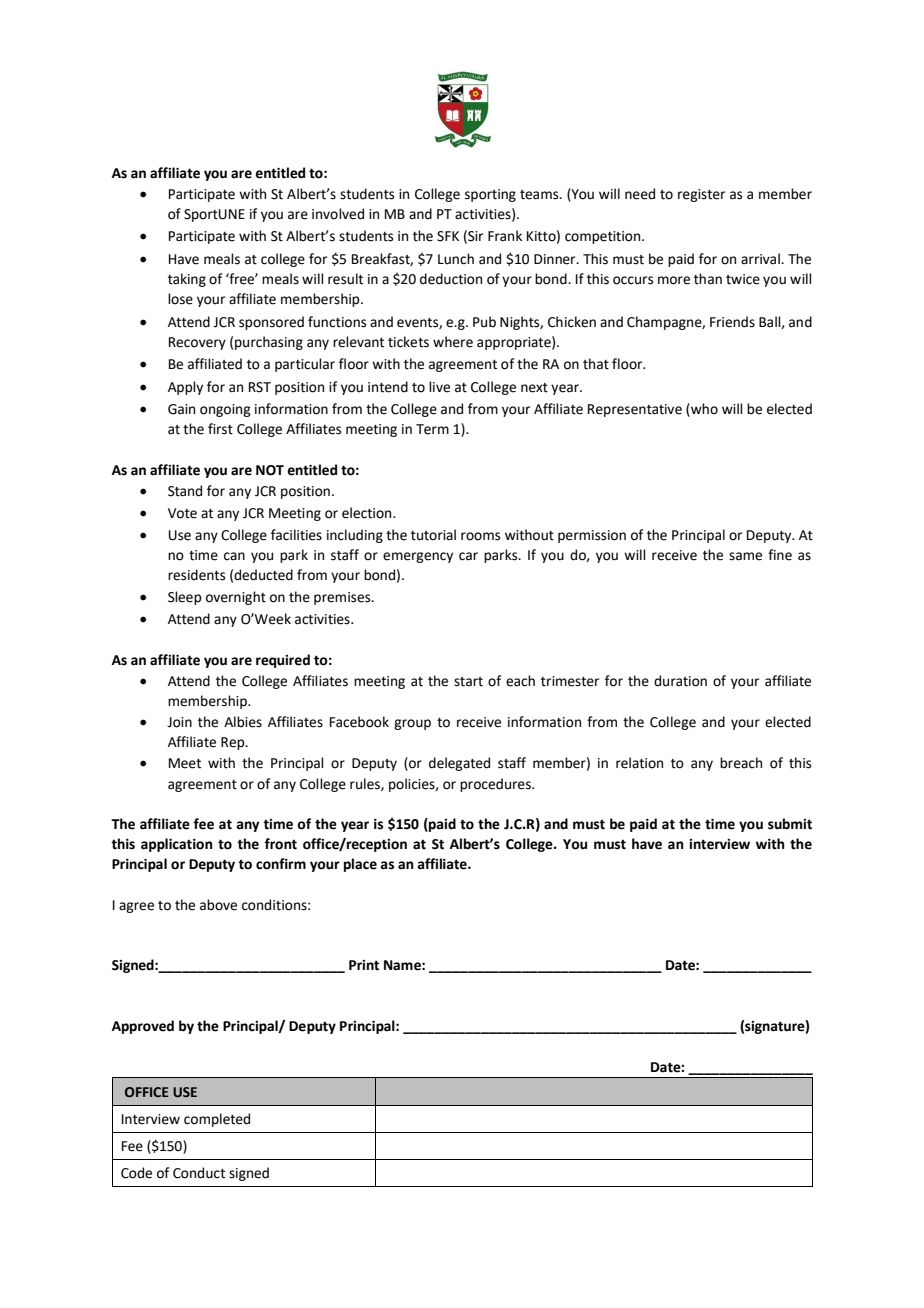 The image size is (924, 1308). What do you see at coordinates (790, 824) in the page?
I see `submit` at bounding box center [790, 824].
